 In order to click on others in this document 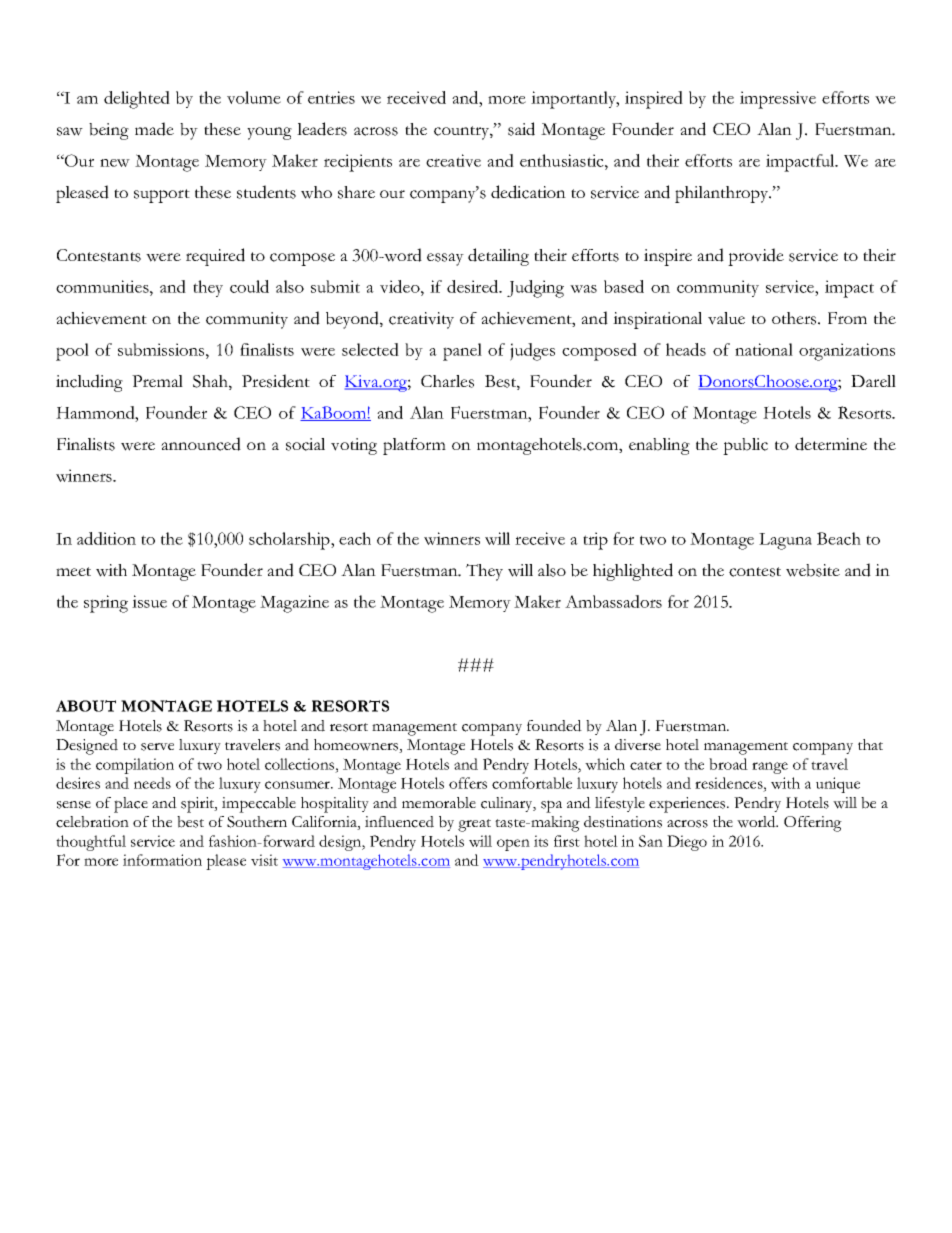, I will do `click(795, 318)`.
